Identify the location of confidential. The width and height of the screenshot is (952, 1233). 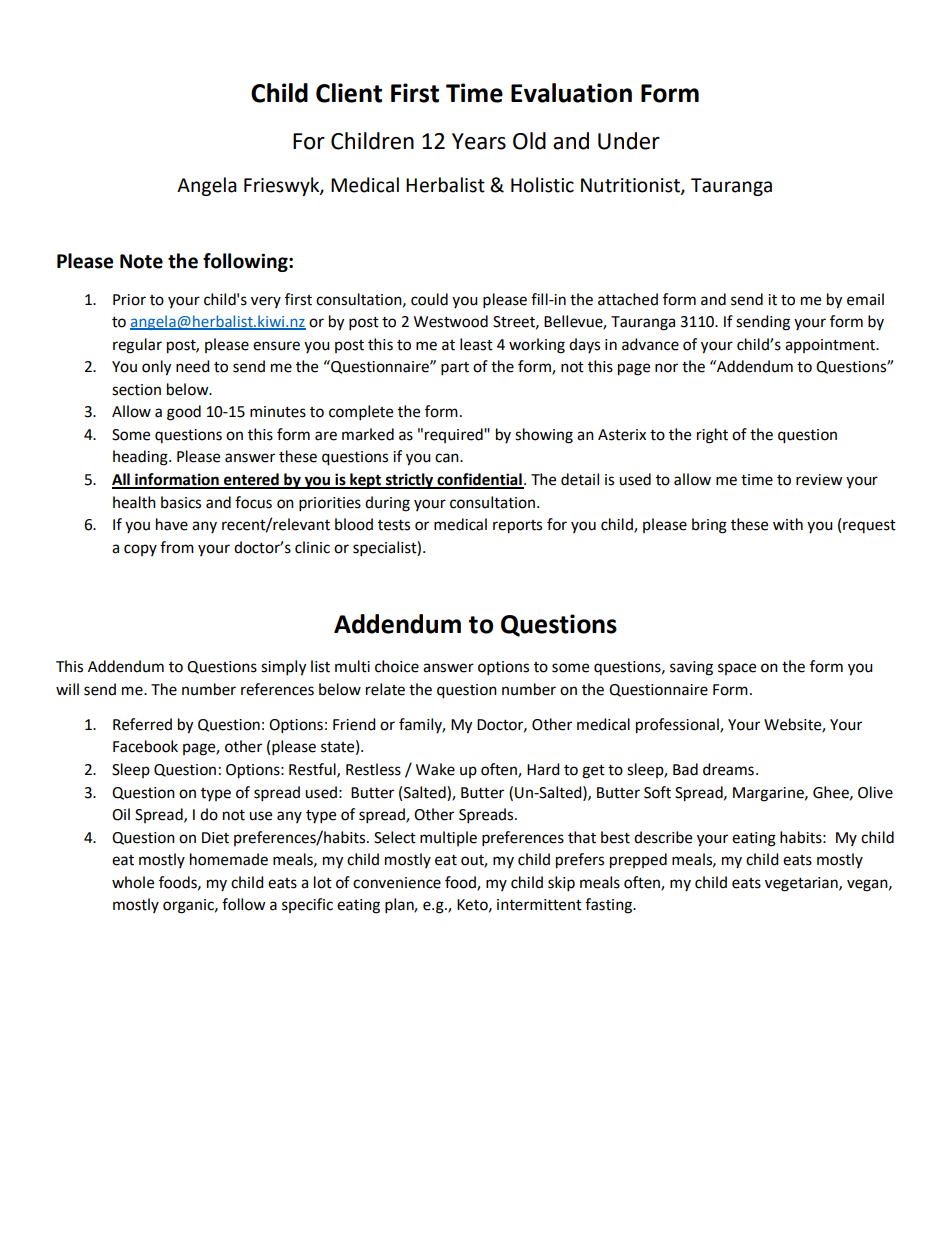
(479, 480).
